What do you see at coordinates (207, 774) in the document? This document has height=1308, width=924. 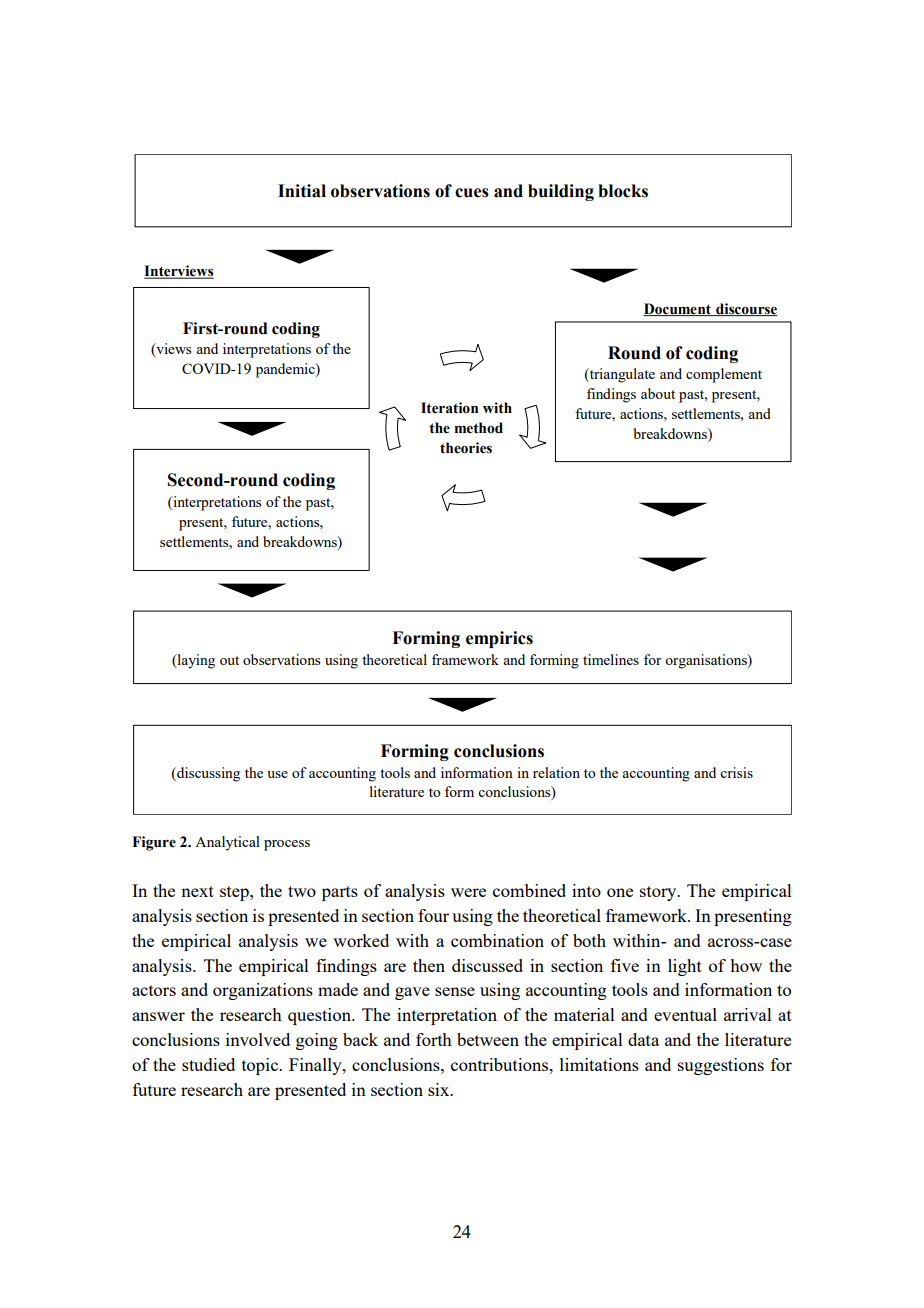 I see `discussing` at bounding box center [207, 774].
